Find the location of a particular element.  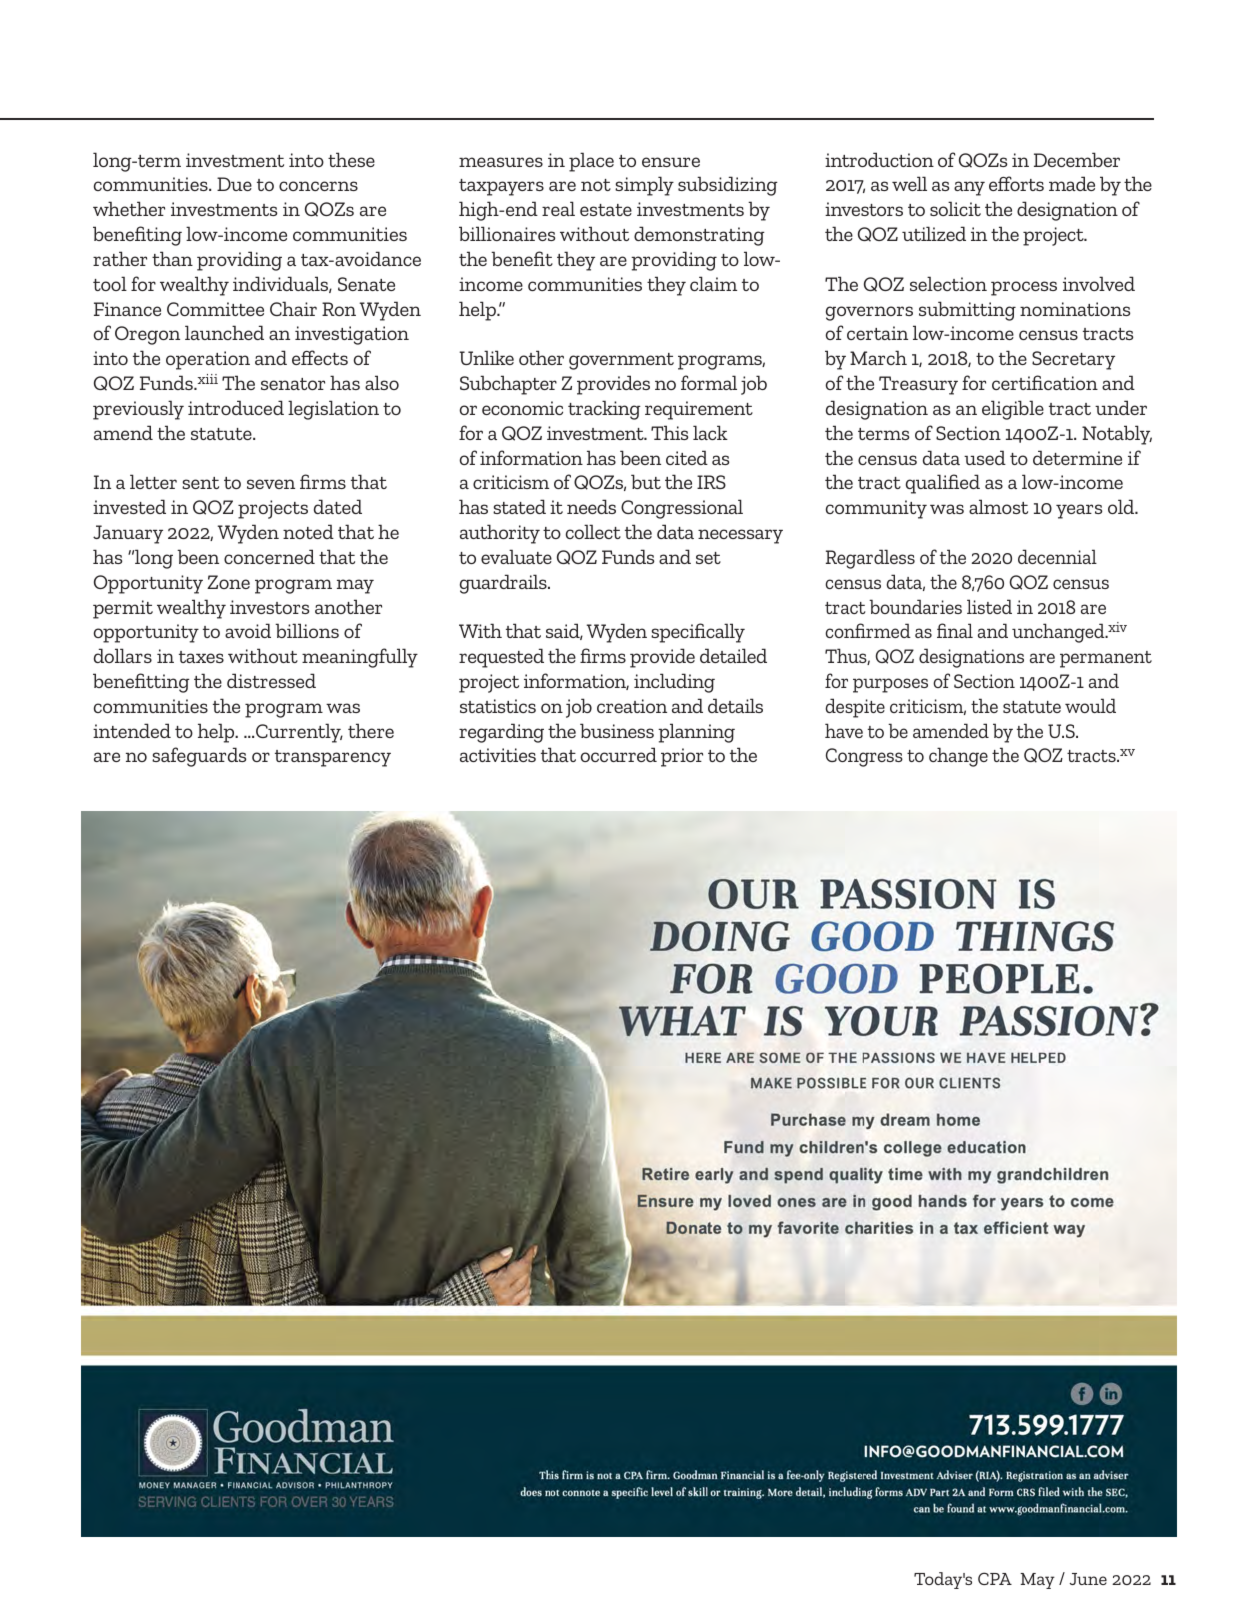

occurred is located at coordinates (619, 754).
